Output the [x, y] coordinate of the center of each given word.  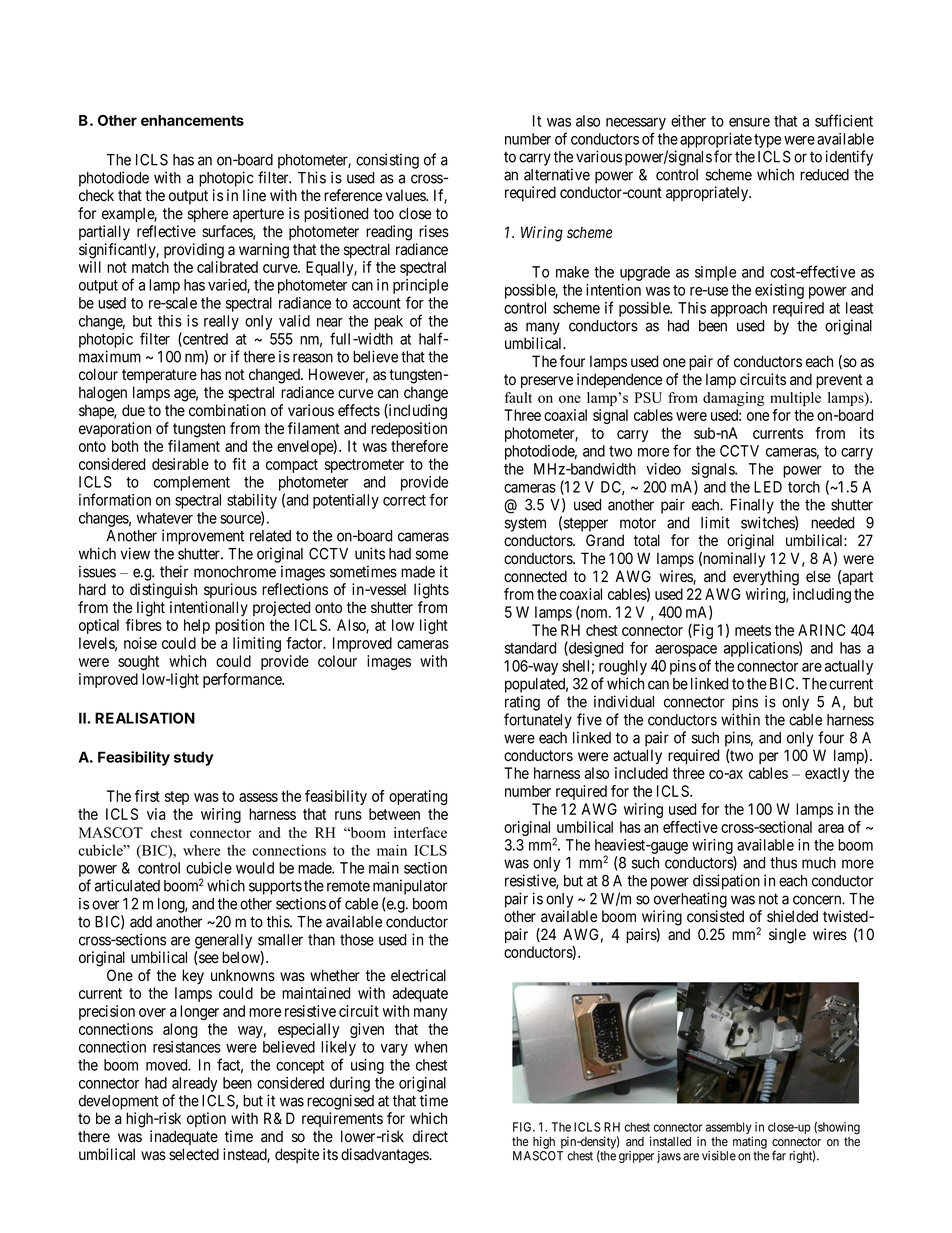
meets [753, 630]
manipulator [410, 887]
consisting [387, 161]
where [201, 850]
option [206, 1119]
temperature [159, 376]
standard [530, 648]
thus [783, 863]
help [197, 626]
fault [518, 397]
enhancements [192, 120]
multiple [795, 399]
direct [430, 1136]
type [767, 141]
